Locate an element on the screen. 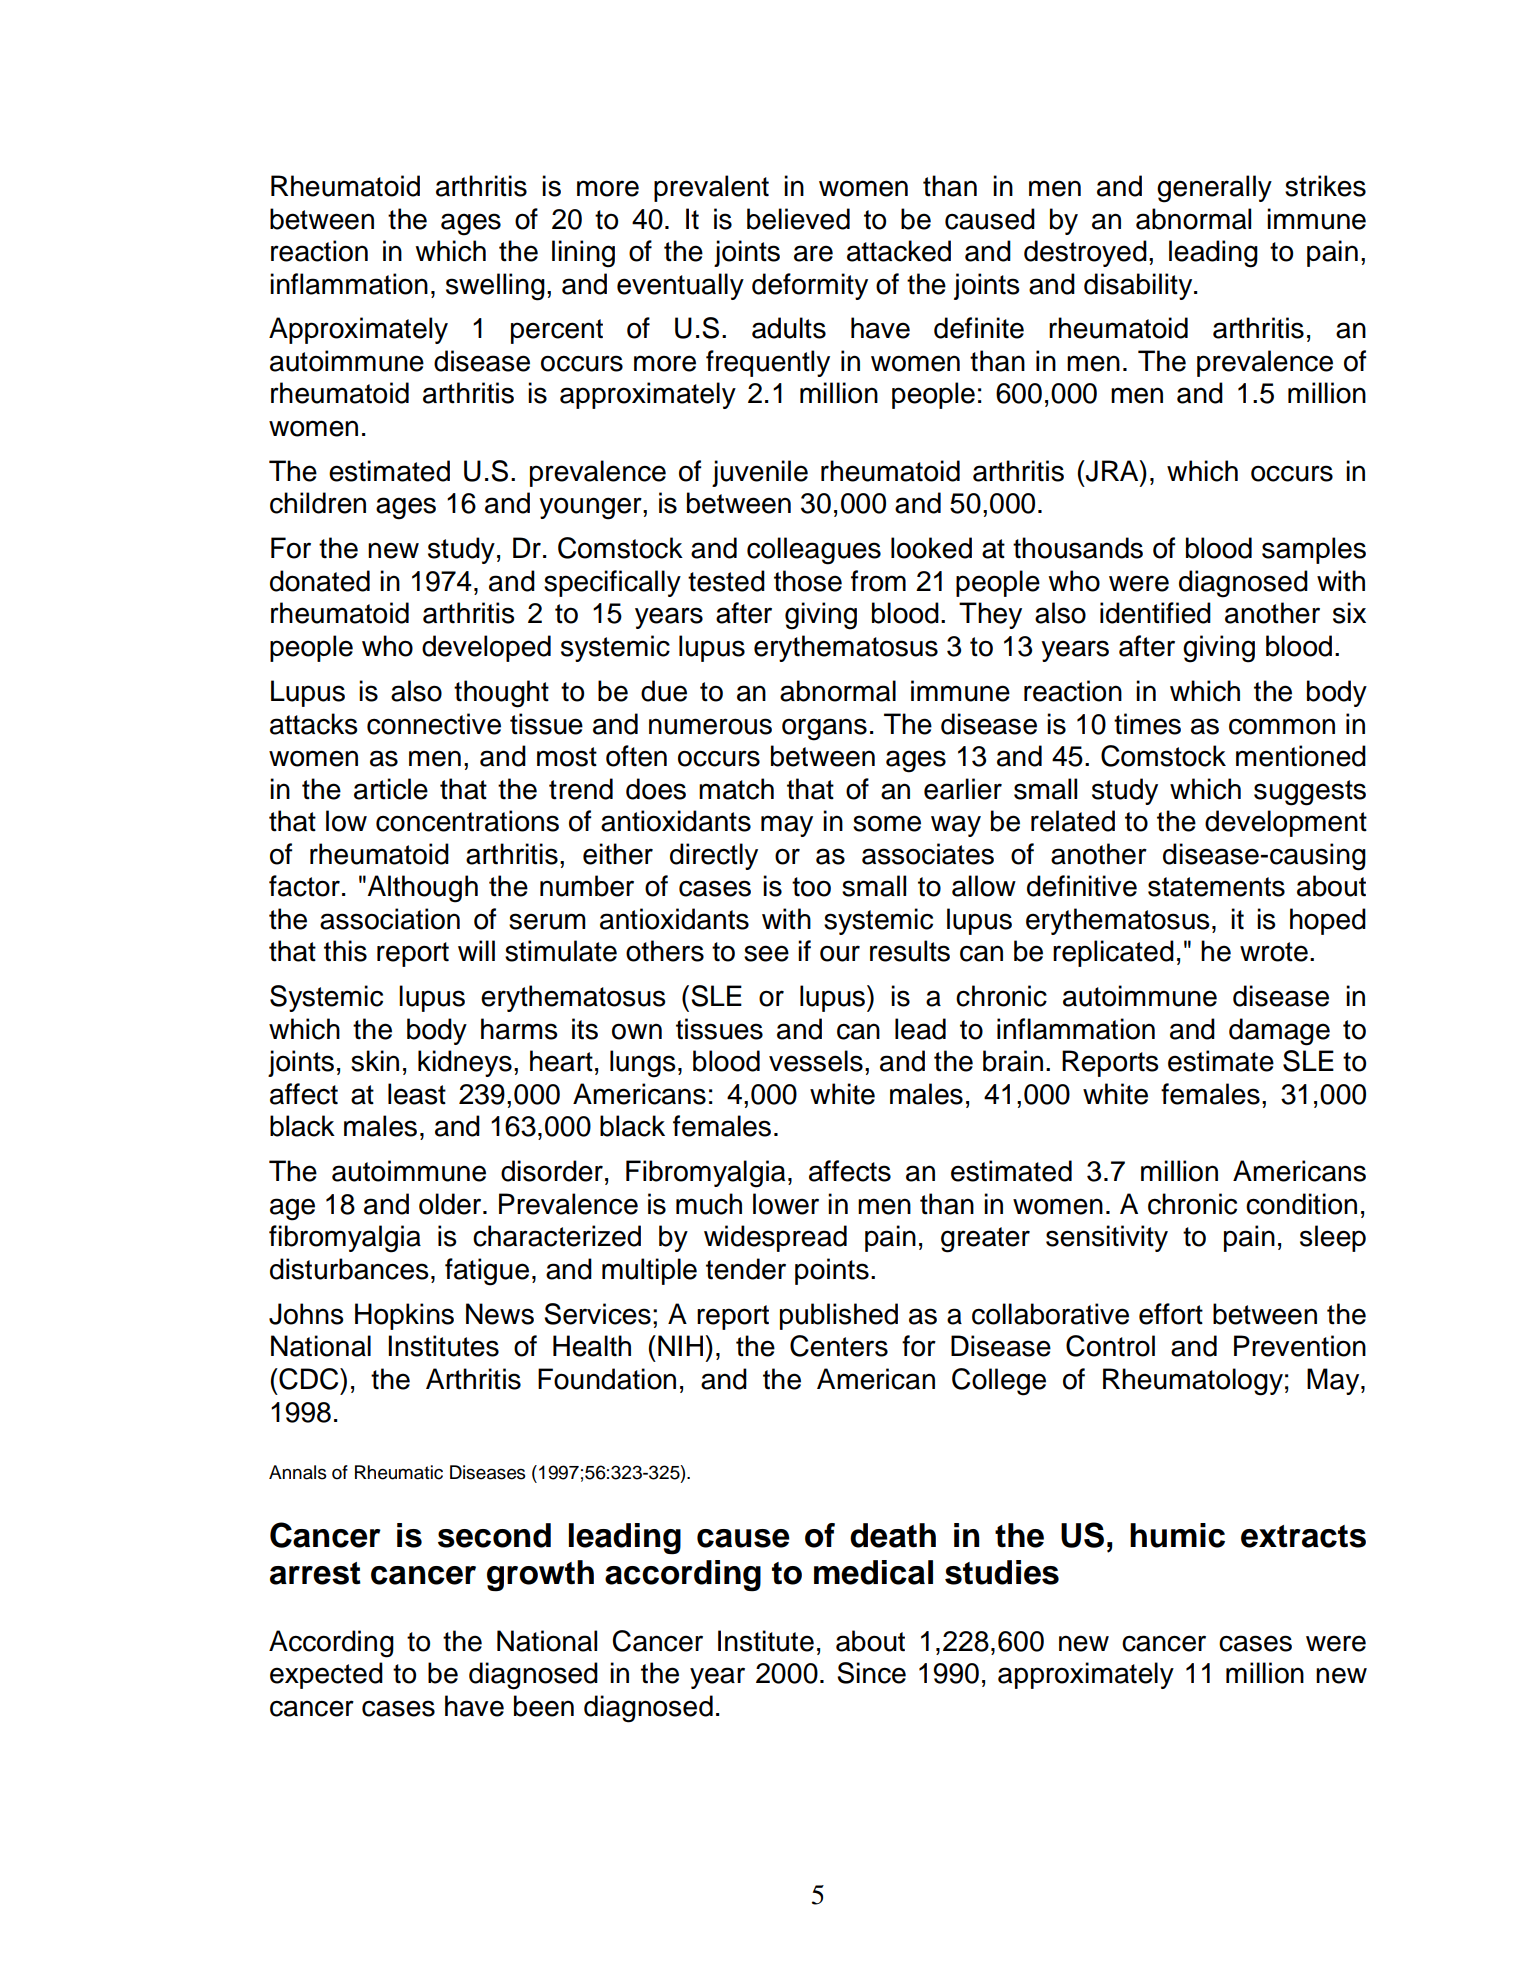 The width and height of the screenshot is (1535, 1987). expected is located at coordinates (326, 1675).
